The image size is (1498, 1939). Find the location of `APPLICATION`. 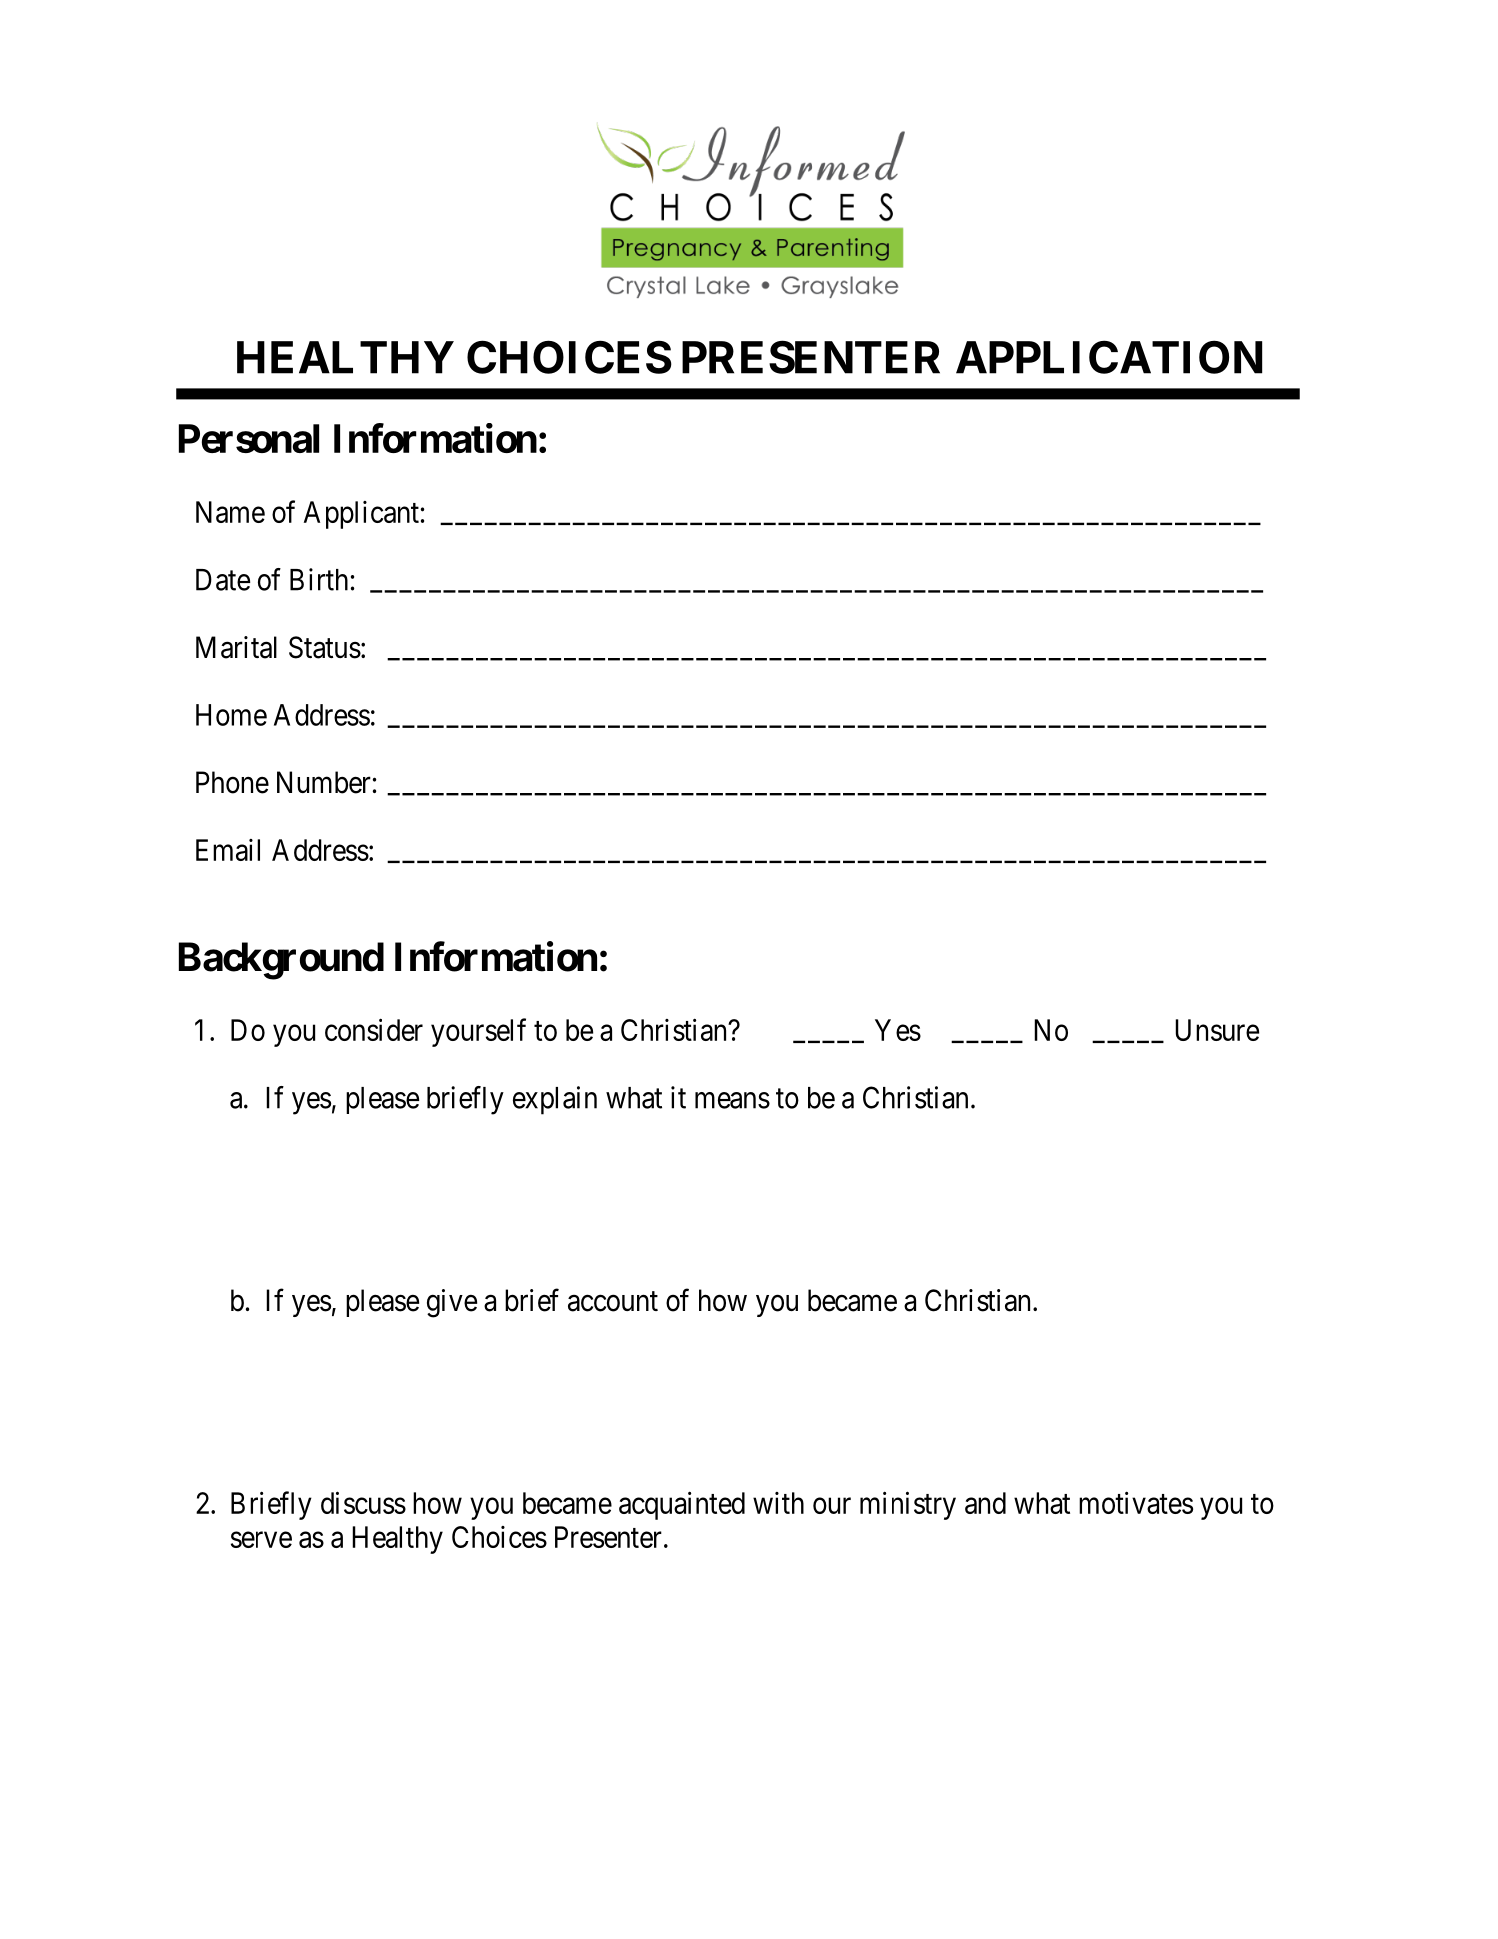

APPLICATION is located at coordinates (1109, 357).
